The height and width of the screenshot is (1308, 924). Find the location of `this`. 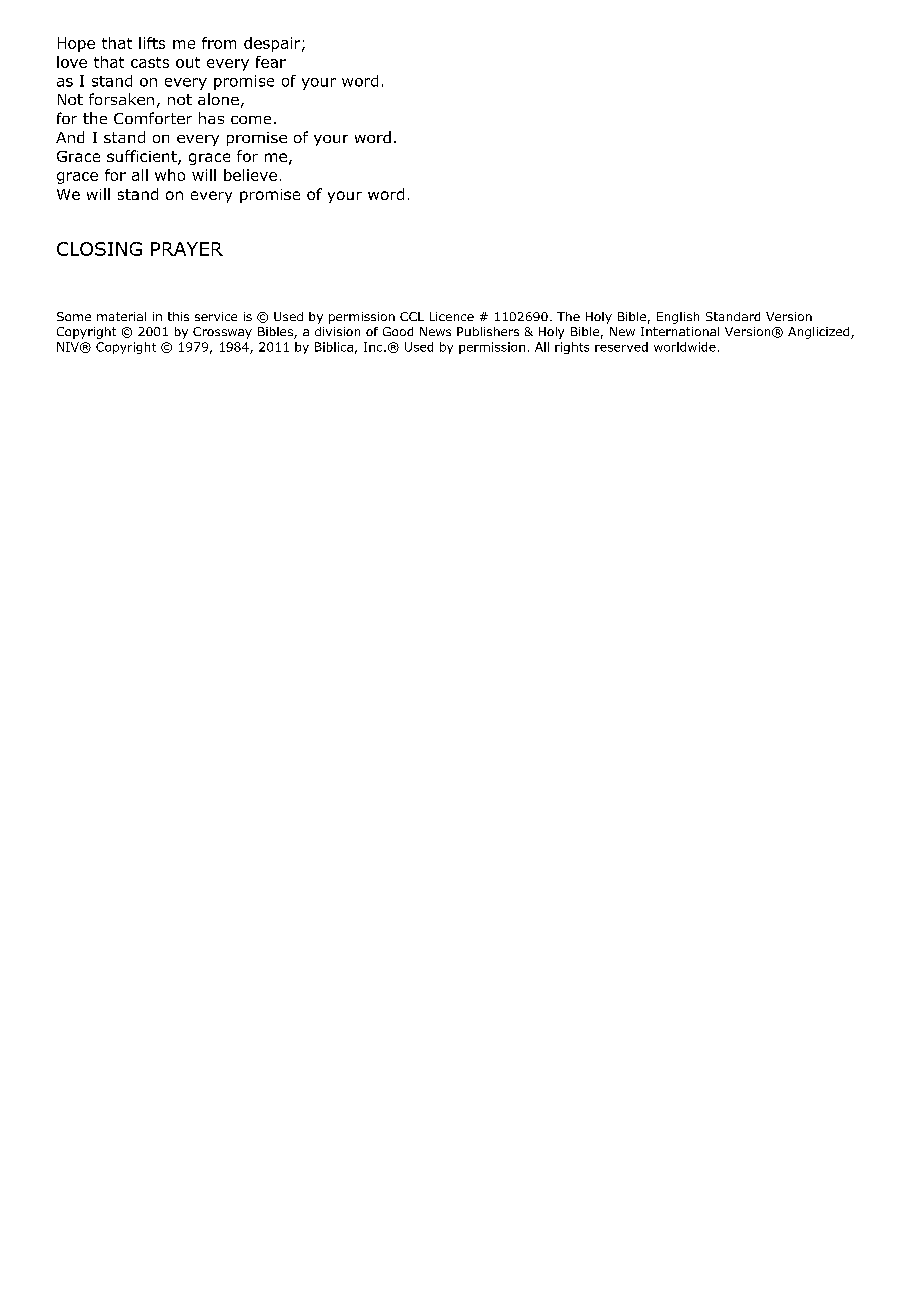

this is located at coordinates (178, 316).
